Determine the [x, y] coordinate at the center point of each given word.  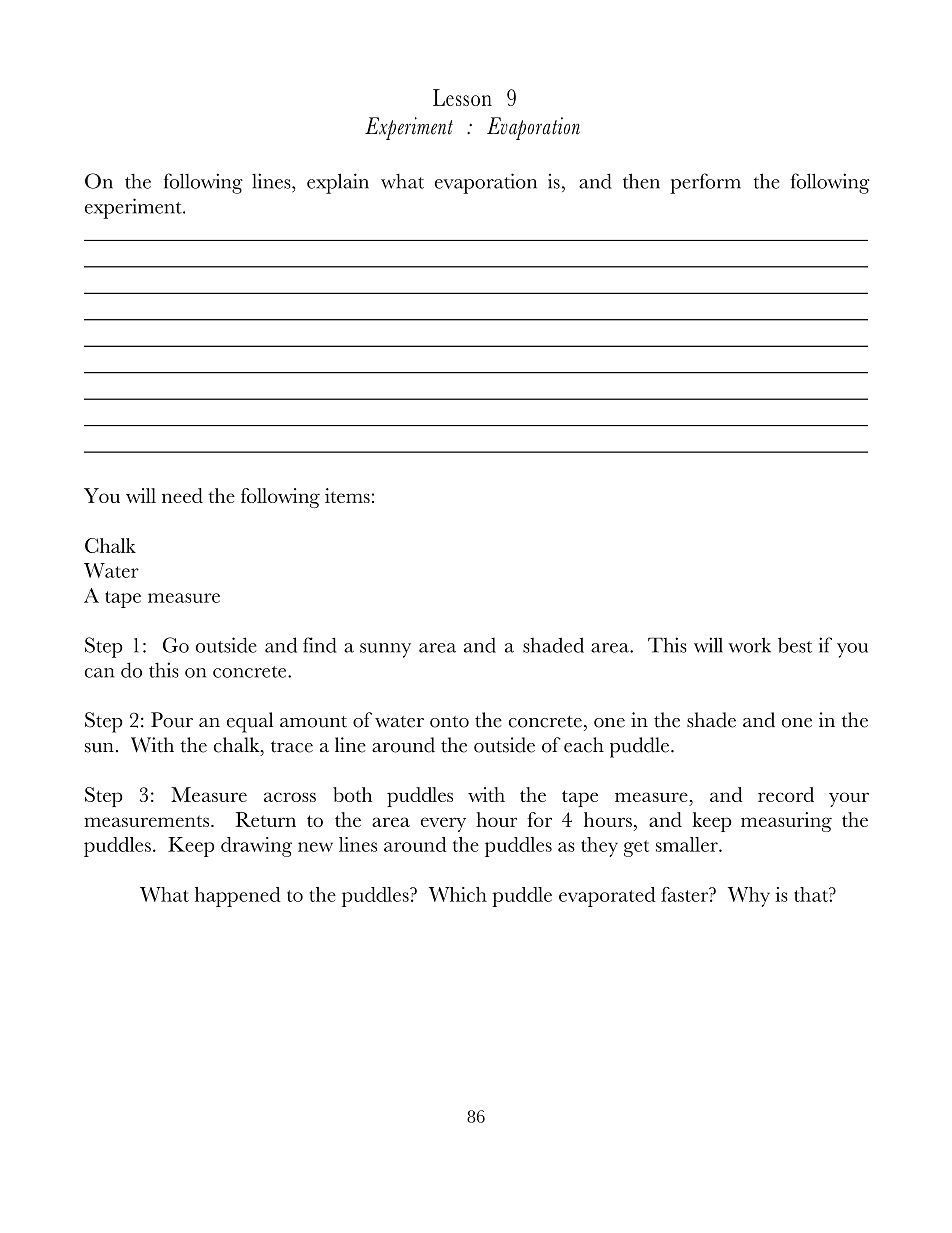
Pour [172, 720]
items [347, 495]
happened [238, 897]
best [795, 645]
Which [458, 894]
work [749, 645]
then [641, 181]
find [320, 645]
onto [449, 722]
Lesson [462, 97]
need [182, 495]
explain [338, 183]
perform [705, 183]
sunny [385, 650]
